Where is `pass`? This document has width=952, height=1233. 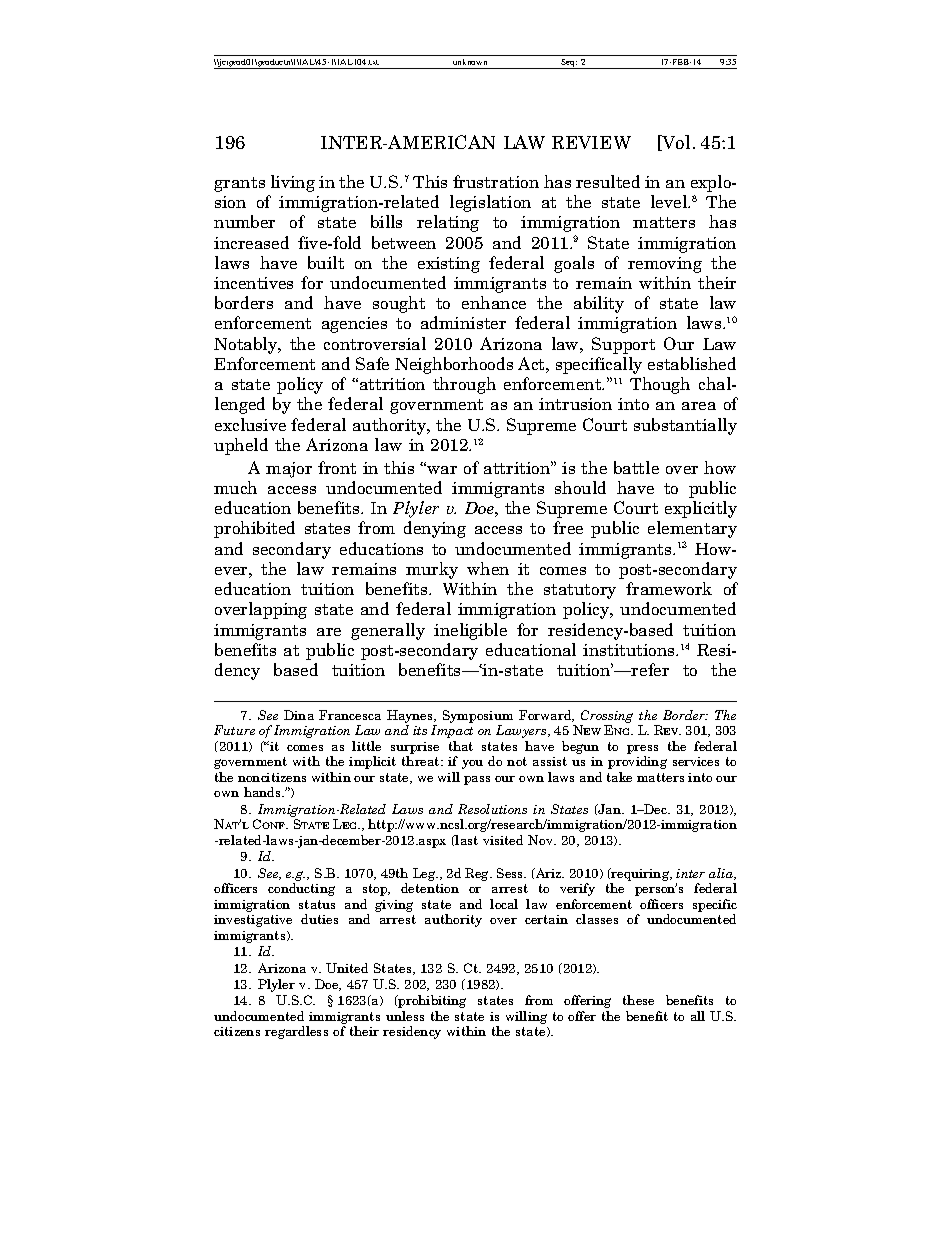
pass is located at coordinates (477, 780).
